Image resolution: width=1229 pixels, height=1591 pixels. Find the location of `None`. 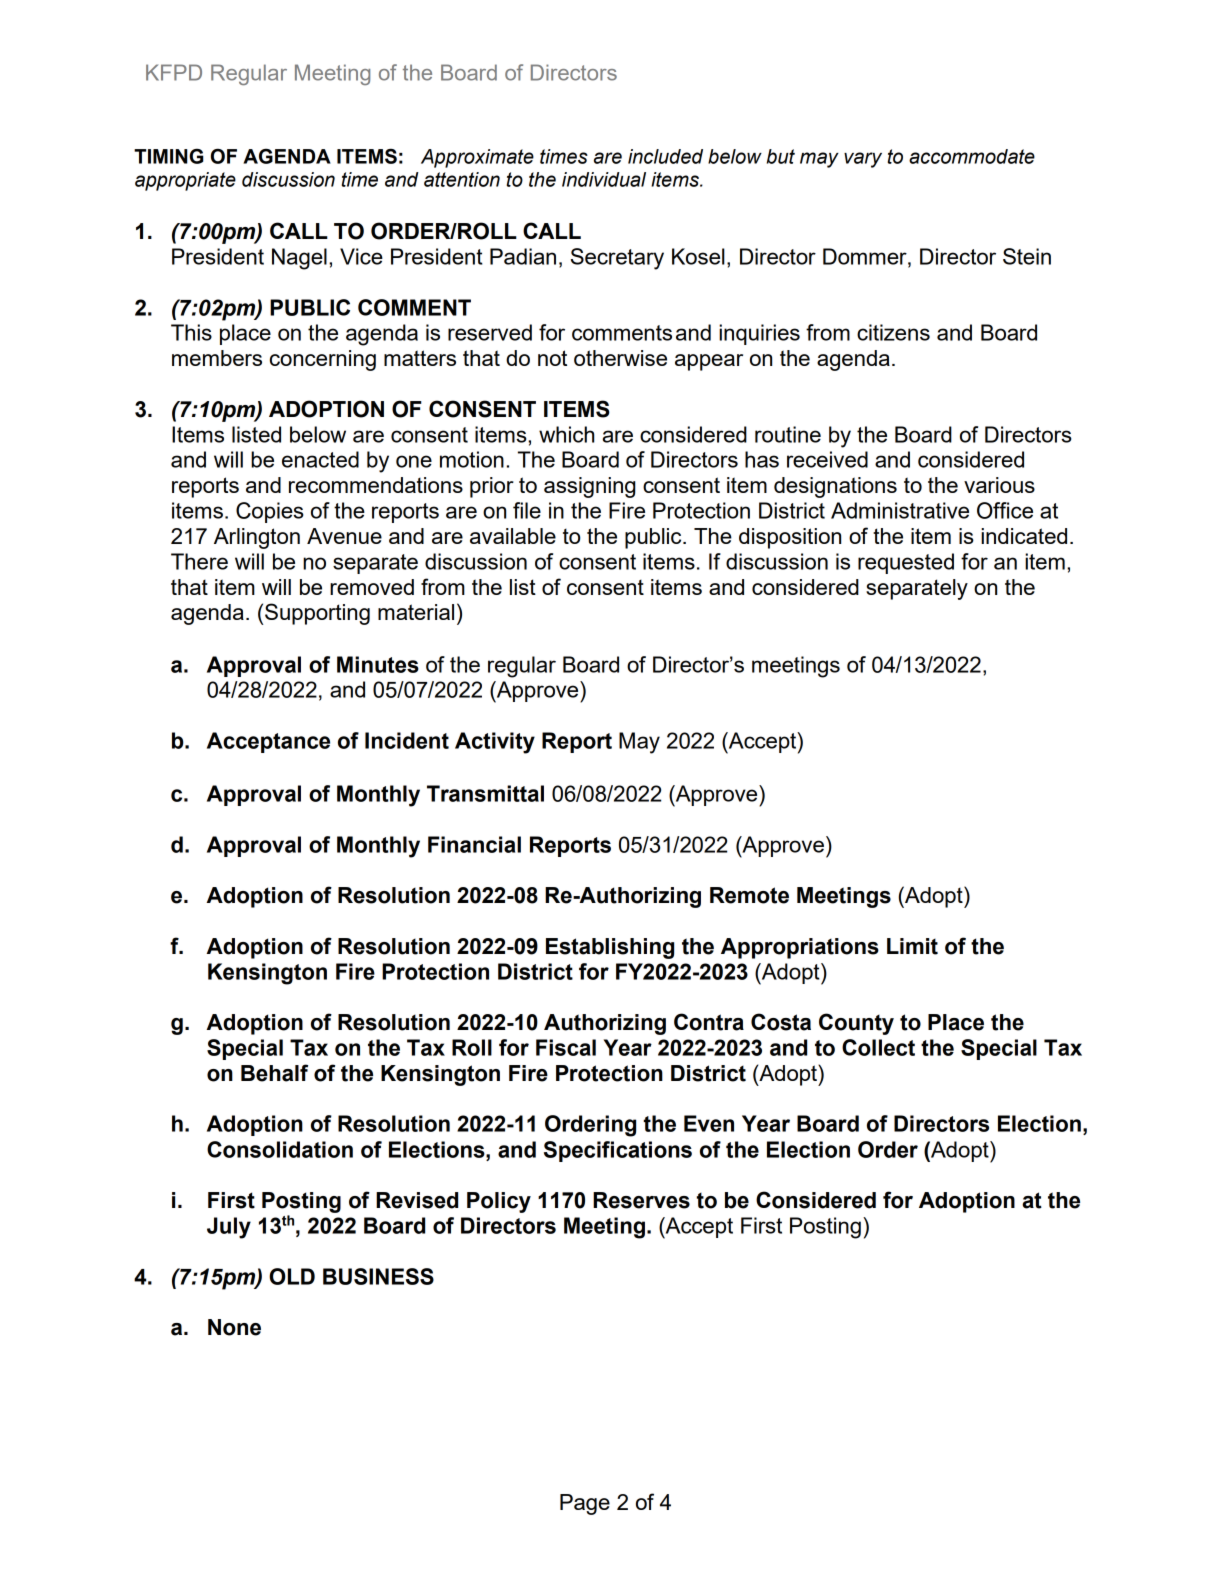

None is located at coordinates (234, 1327).
